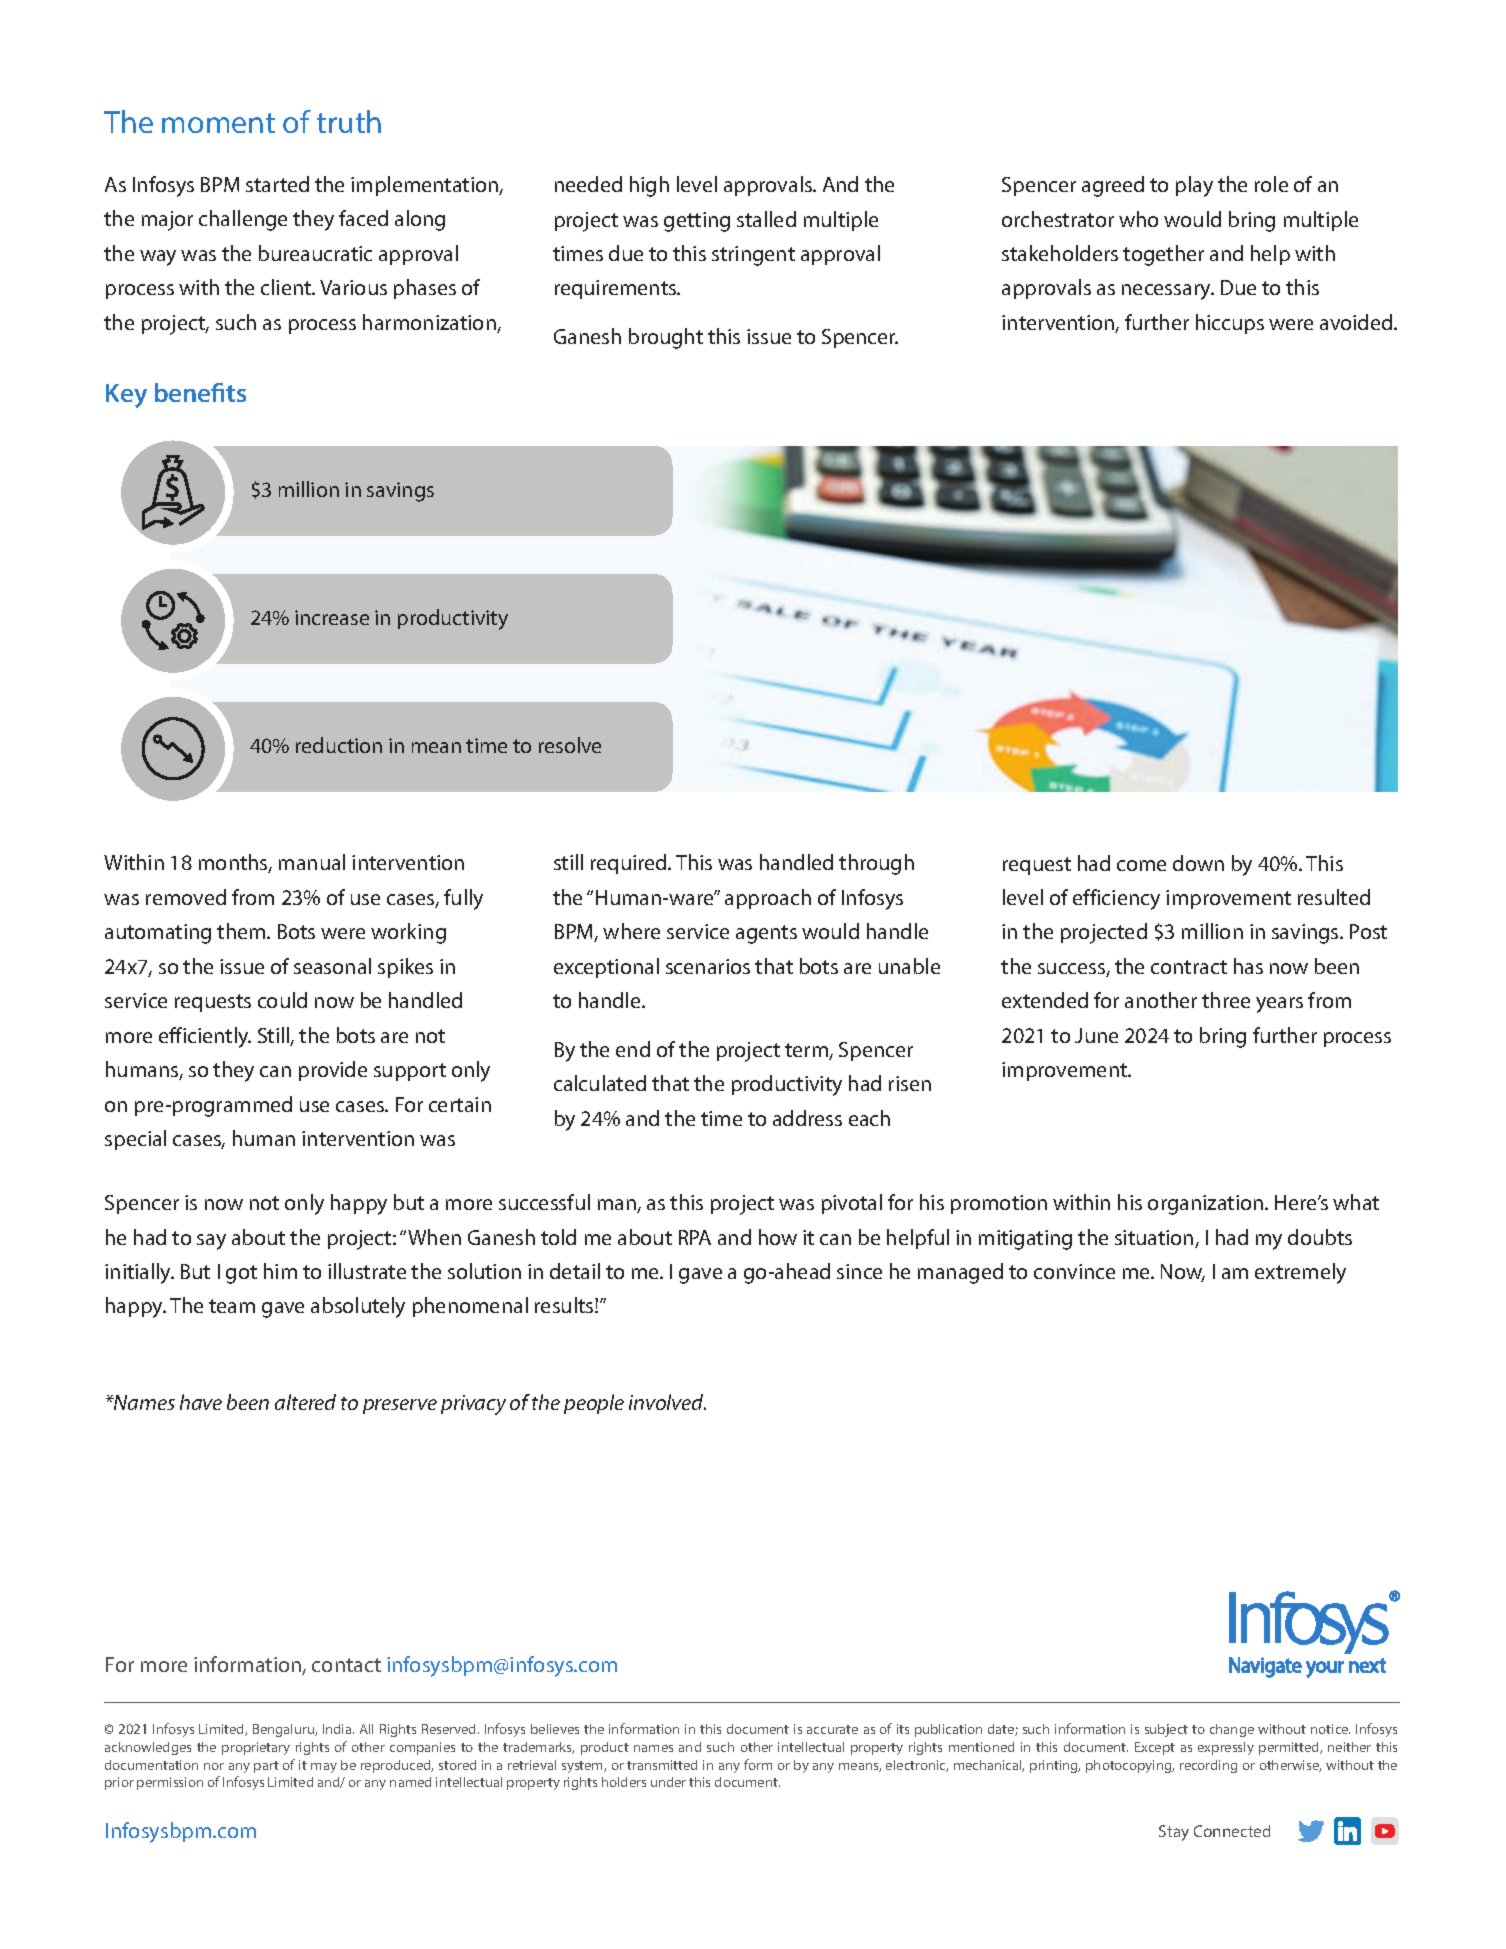 Image resolution: width=1506 pixels, height=1949 pixels. I want to click on resolve, so click(570, 745).
